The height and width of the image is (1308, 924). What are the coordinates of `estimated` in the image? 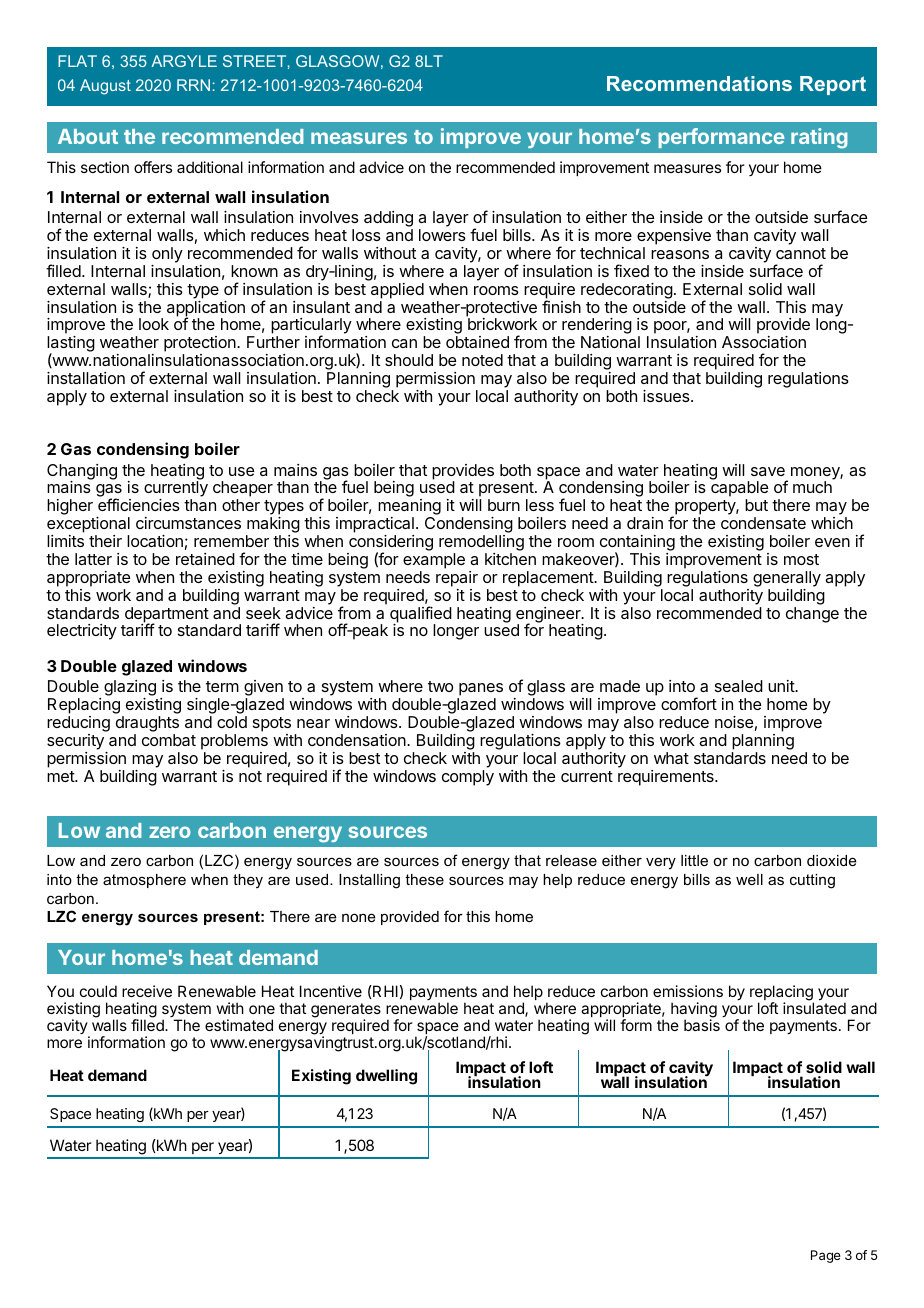 It's located at (239, 1025).
